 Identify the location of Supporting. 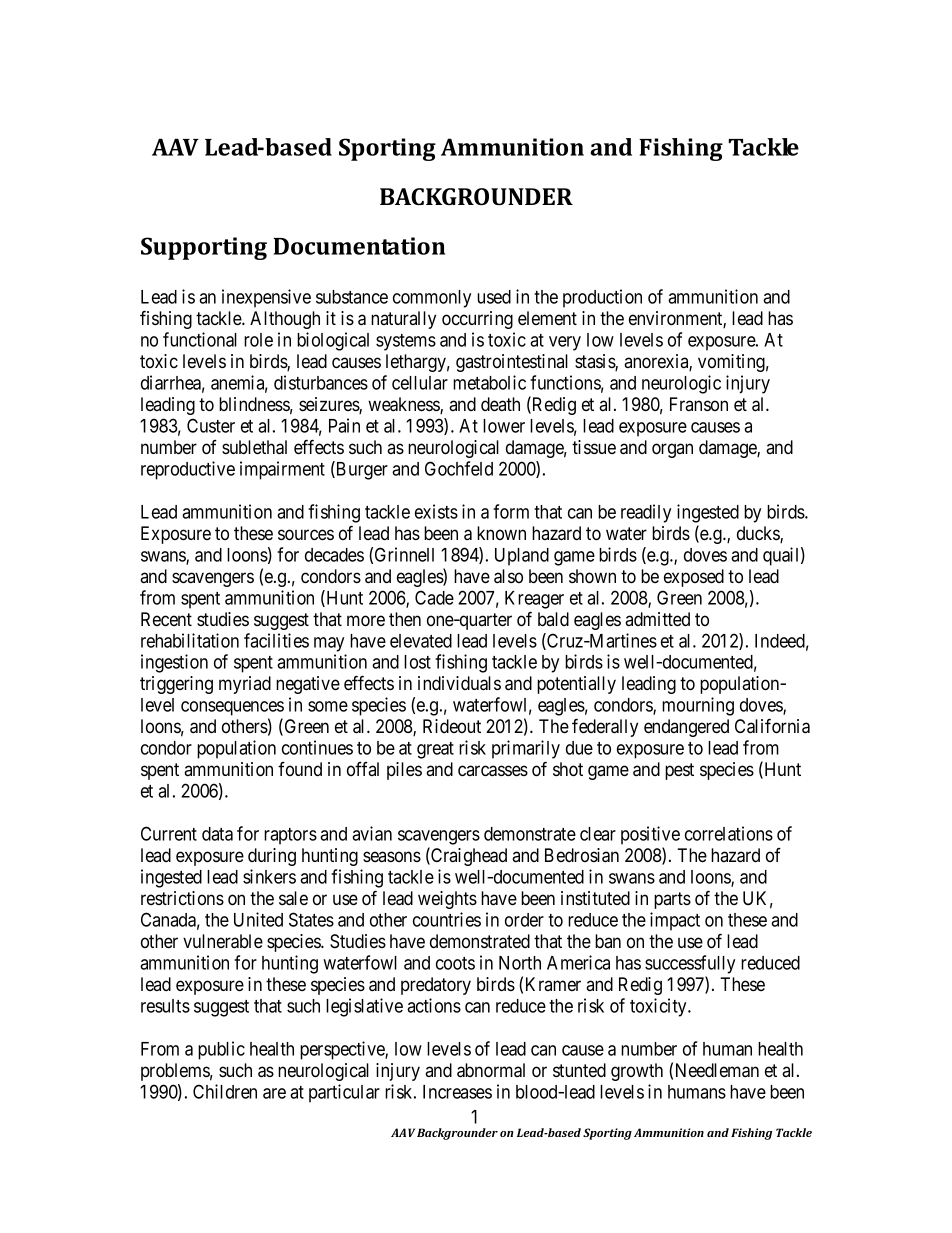
(204, 248).
